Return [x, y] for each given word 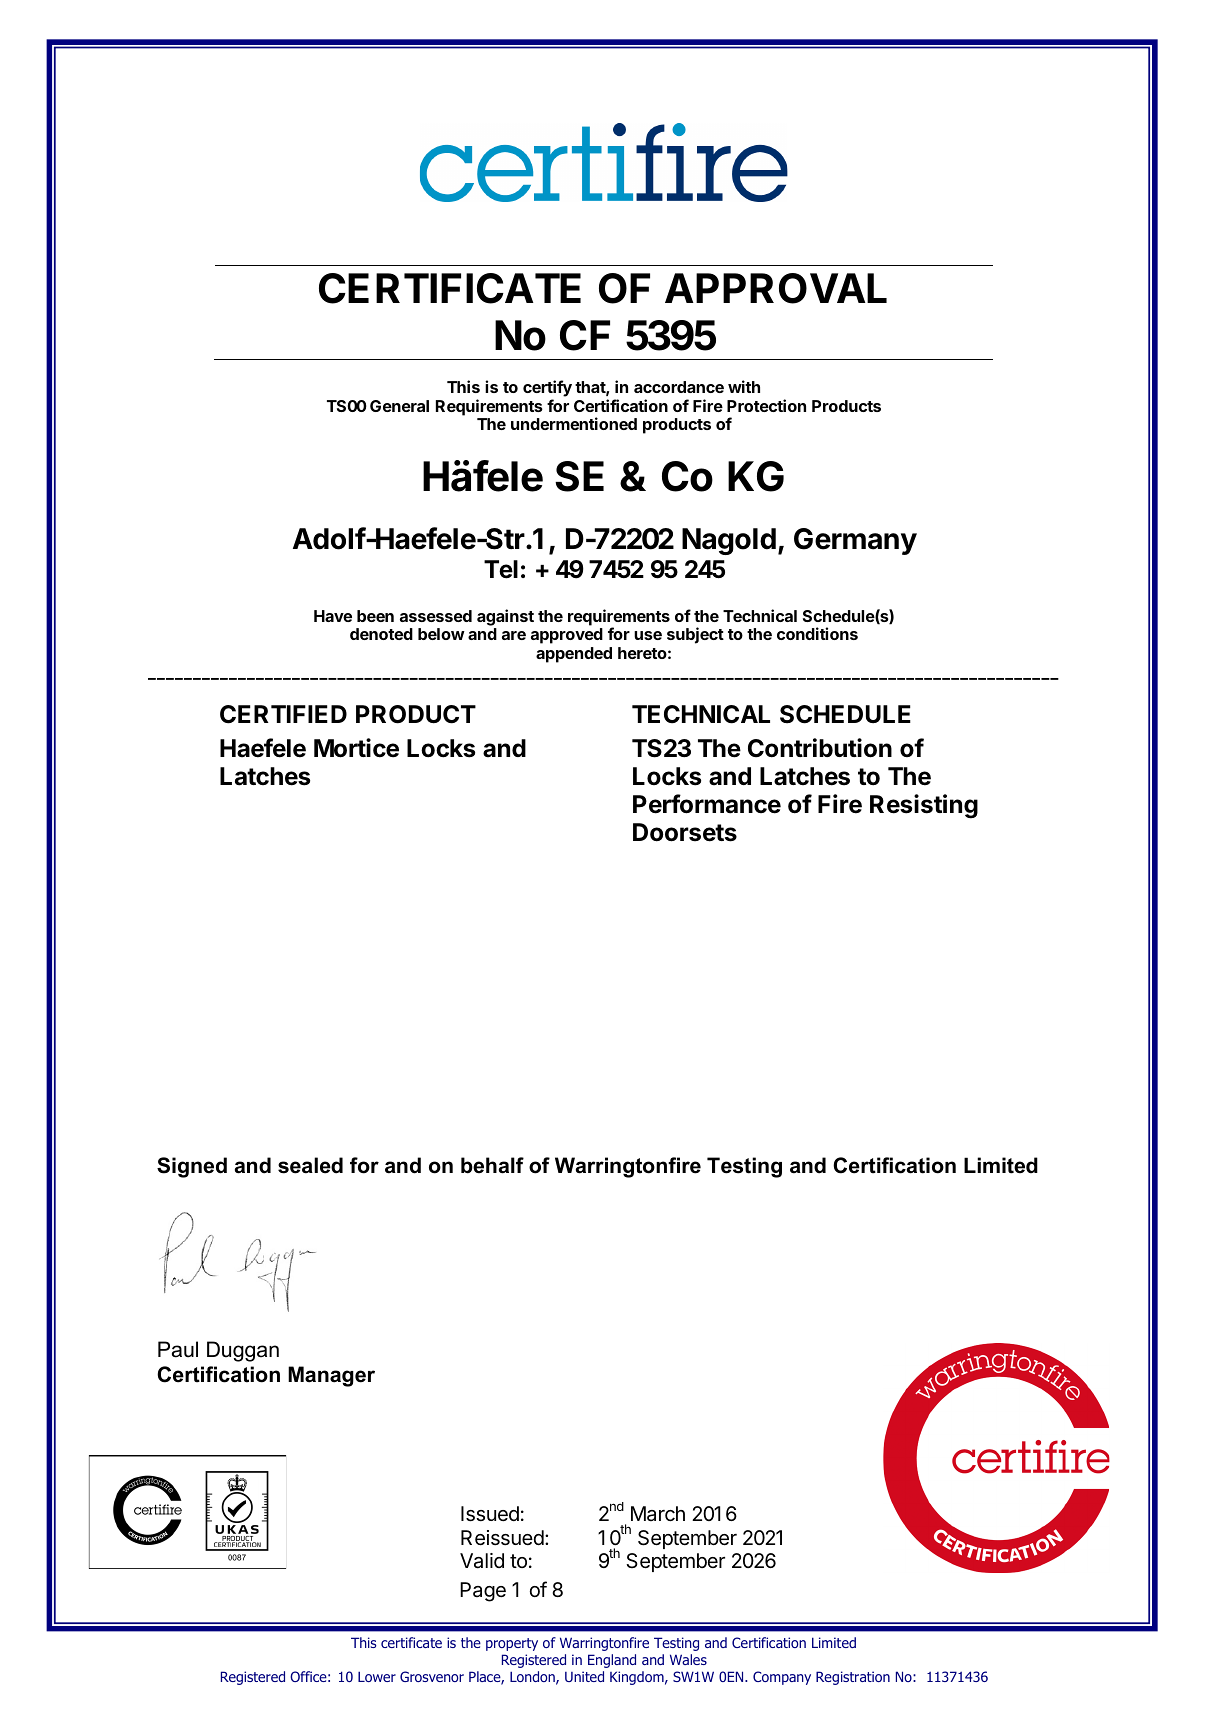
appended [574, 655]
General [399, 406]
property [512, 1644]
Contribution [820, 748]
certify [547, 388]
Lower [377, 1676]
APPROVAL [776, 288]
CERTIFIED [283, 714]
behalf [492, 1165]
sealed [310, 1165]
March [658, 1514]
